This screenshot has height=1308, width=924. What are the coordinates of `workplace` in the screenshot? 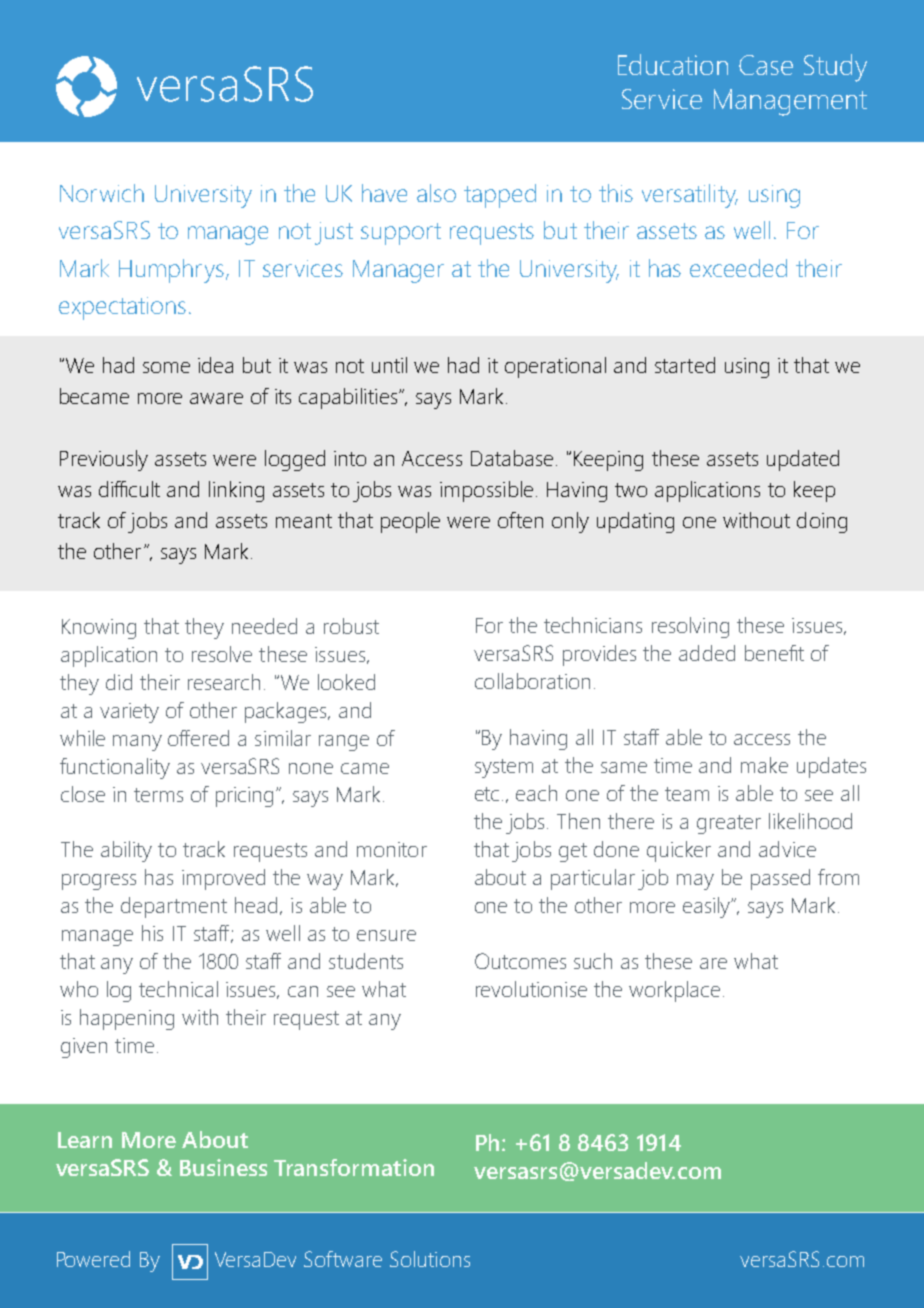 It's located at (674, 991).
